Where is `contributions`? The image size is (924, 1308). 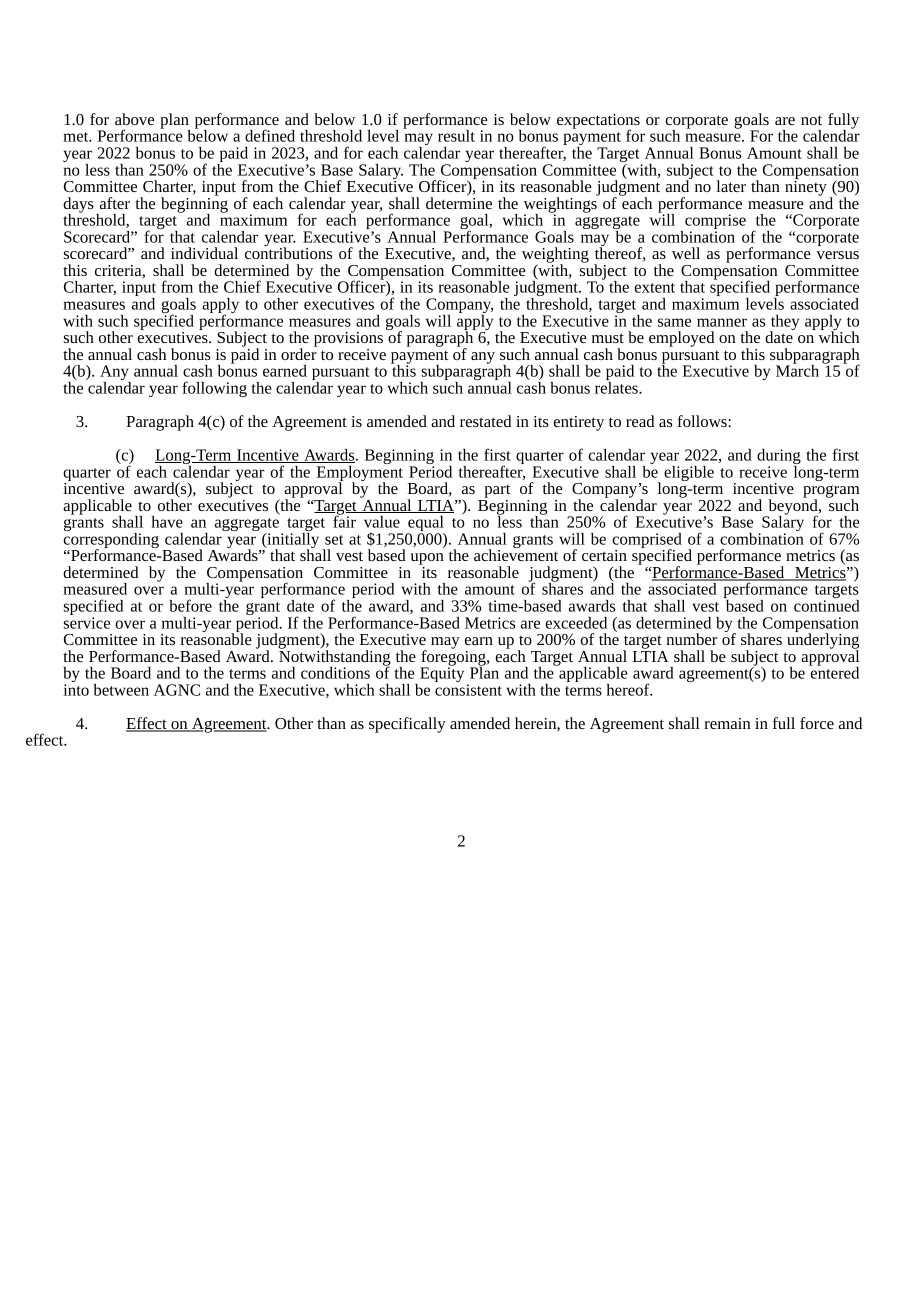 contributions is located at coordinates (288, 252).
